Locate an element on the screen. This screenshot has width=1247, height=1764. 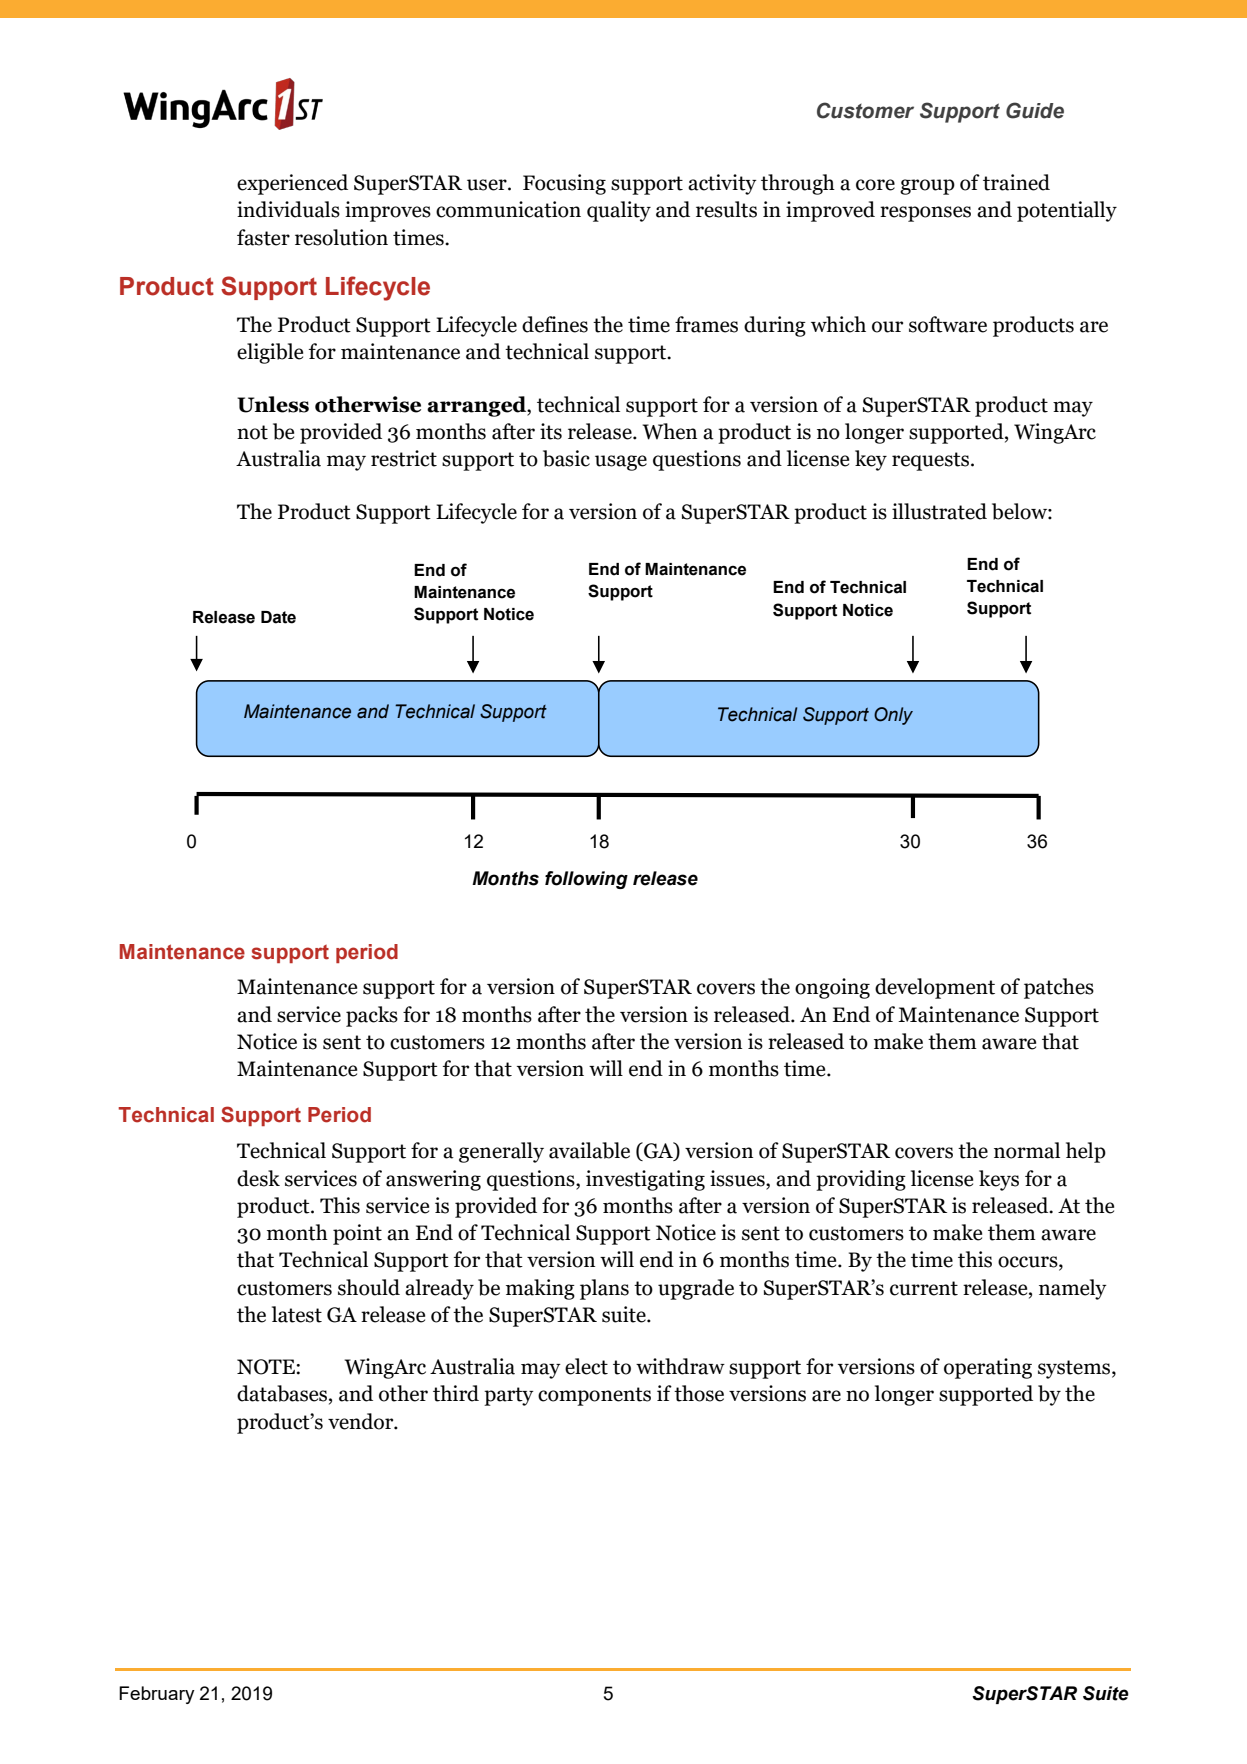
packs is located at coordinates (372, 1016).
